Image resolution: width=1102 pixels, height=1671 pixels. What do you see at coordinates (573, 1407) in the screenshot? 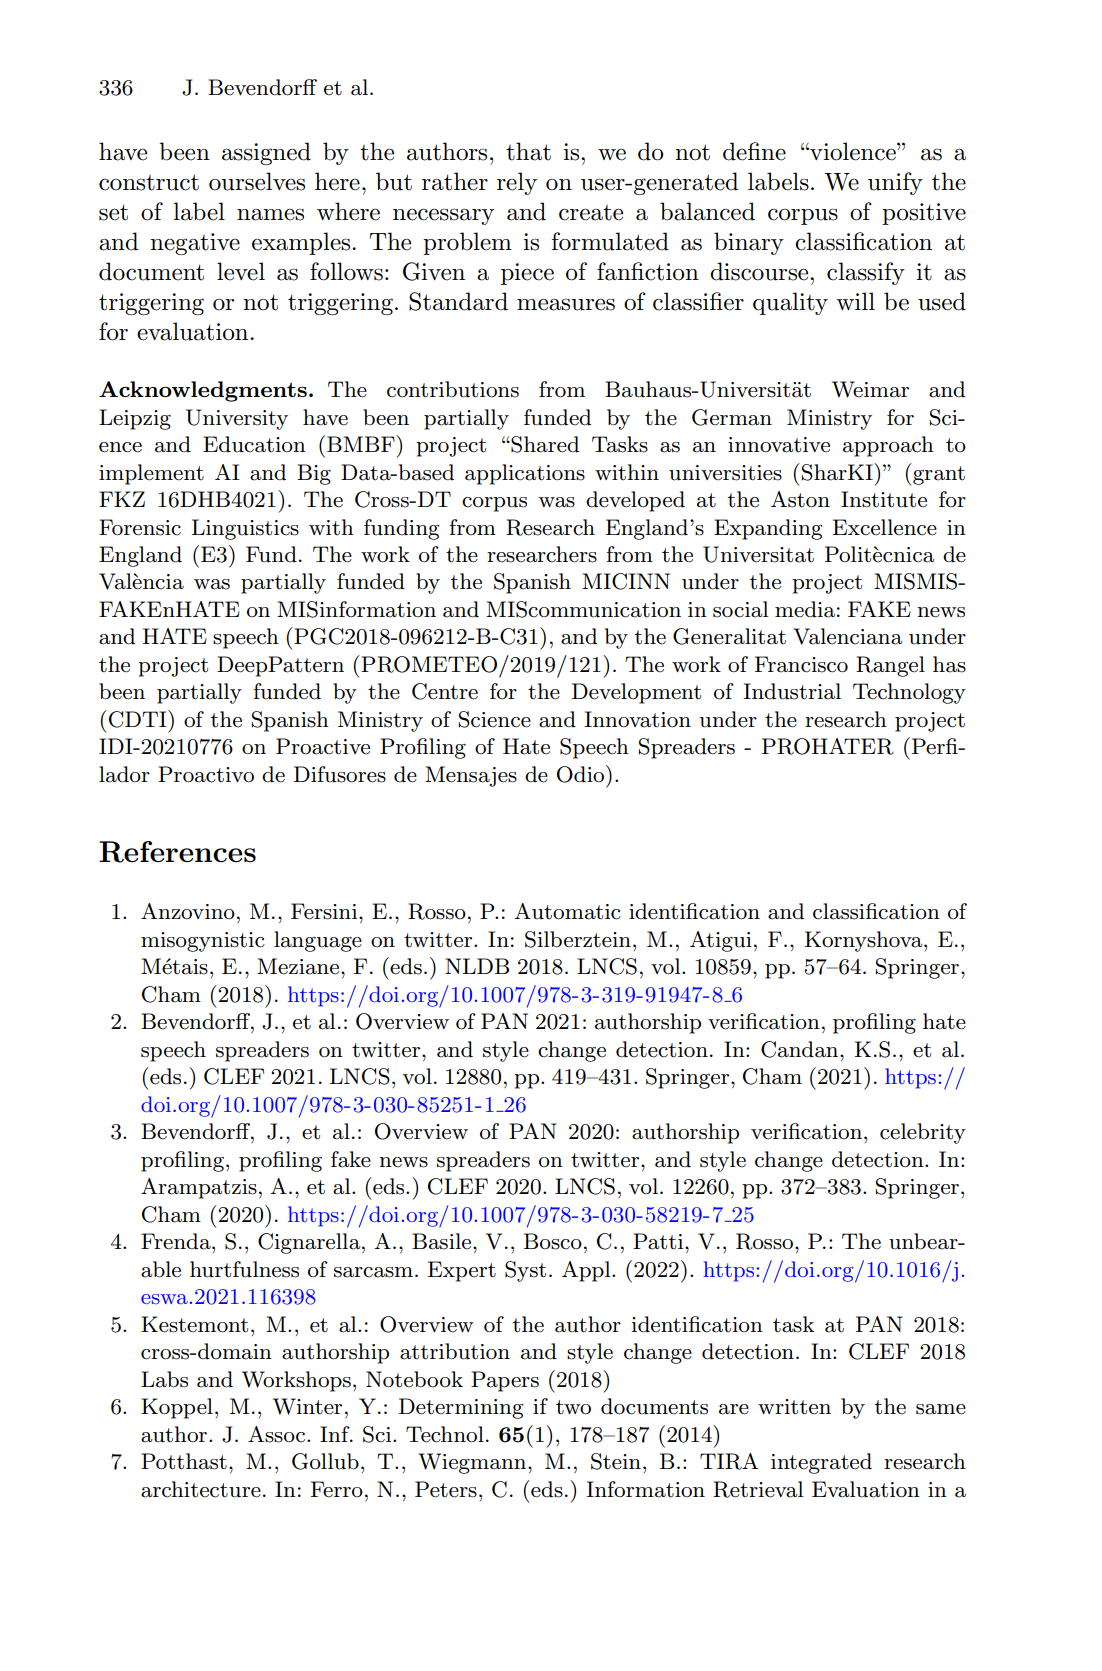
I see `two` at bounding box center [573, 1407].
